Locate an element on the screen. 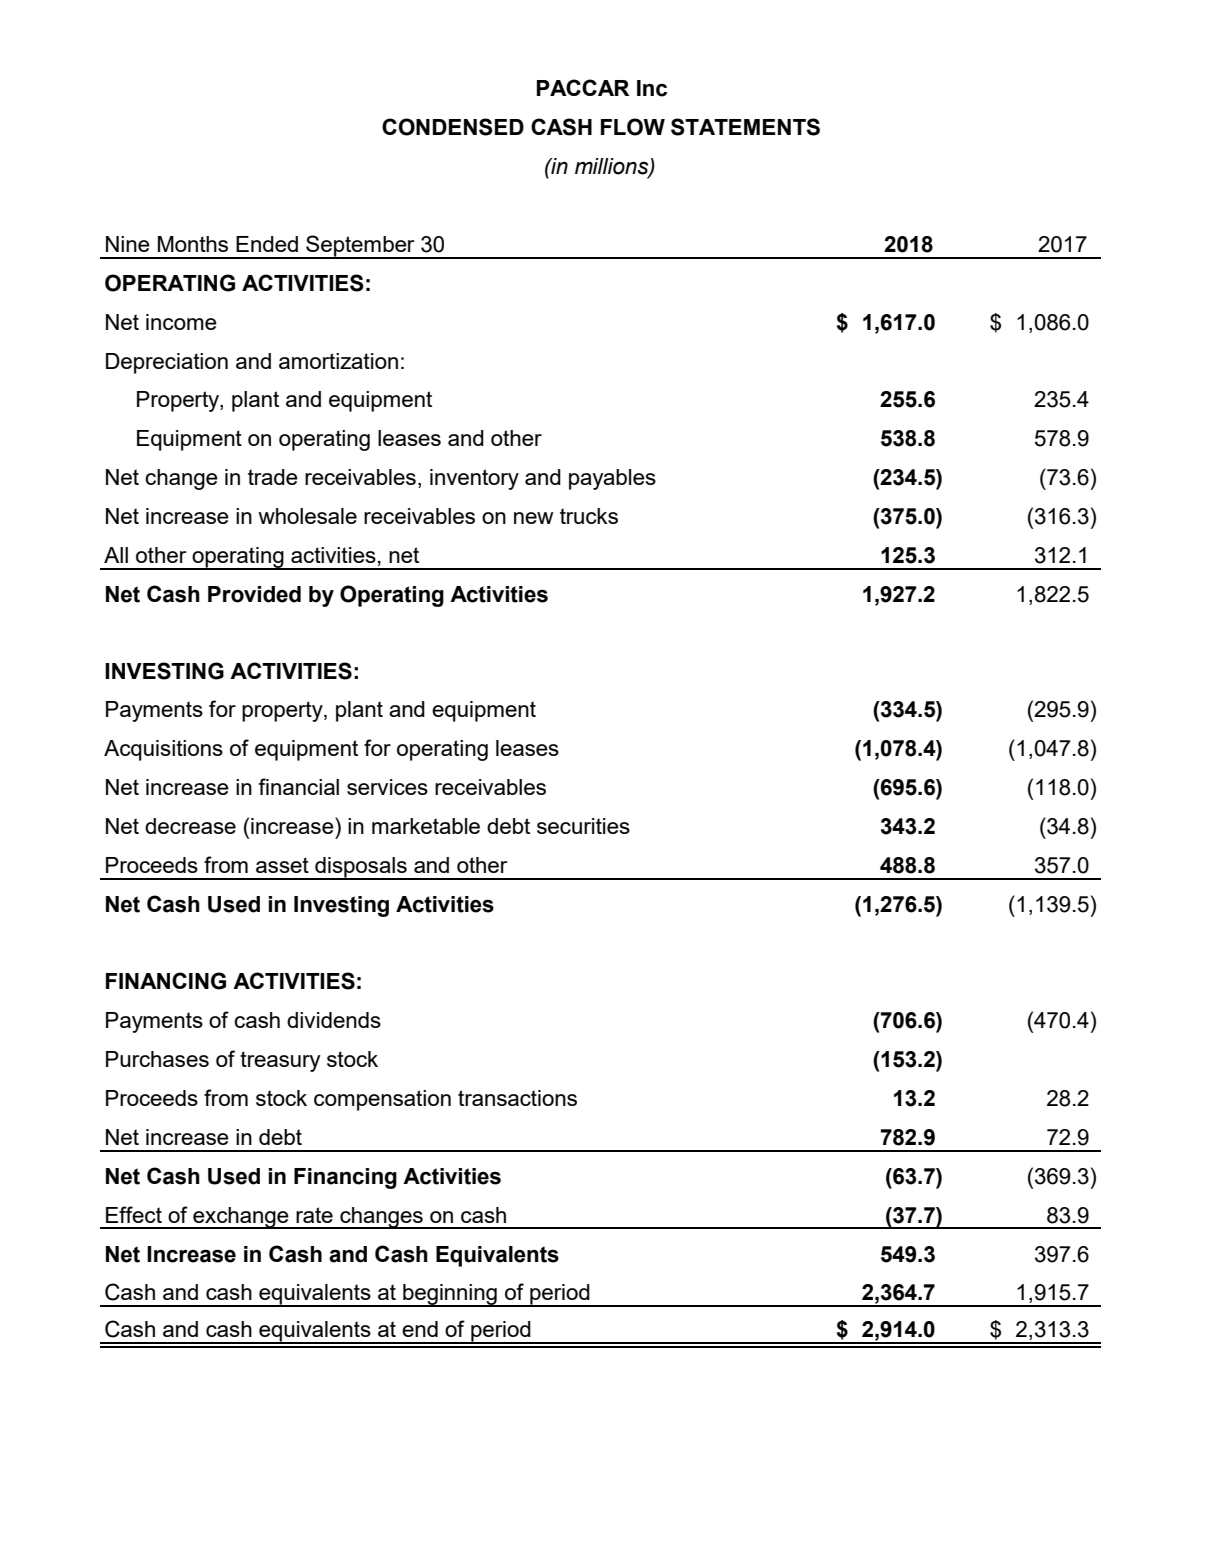 The width and height of the screenshot is (1209, 1564). beginning is located at coordinates (450, 1295).
